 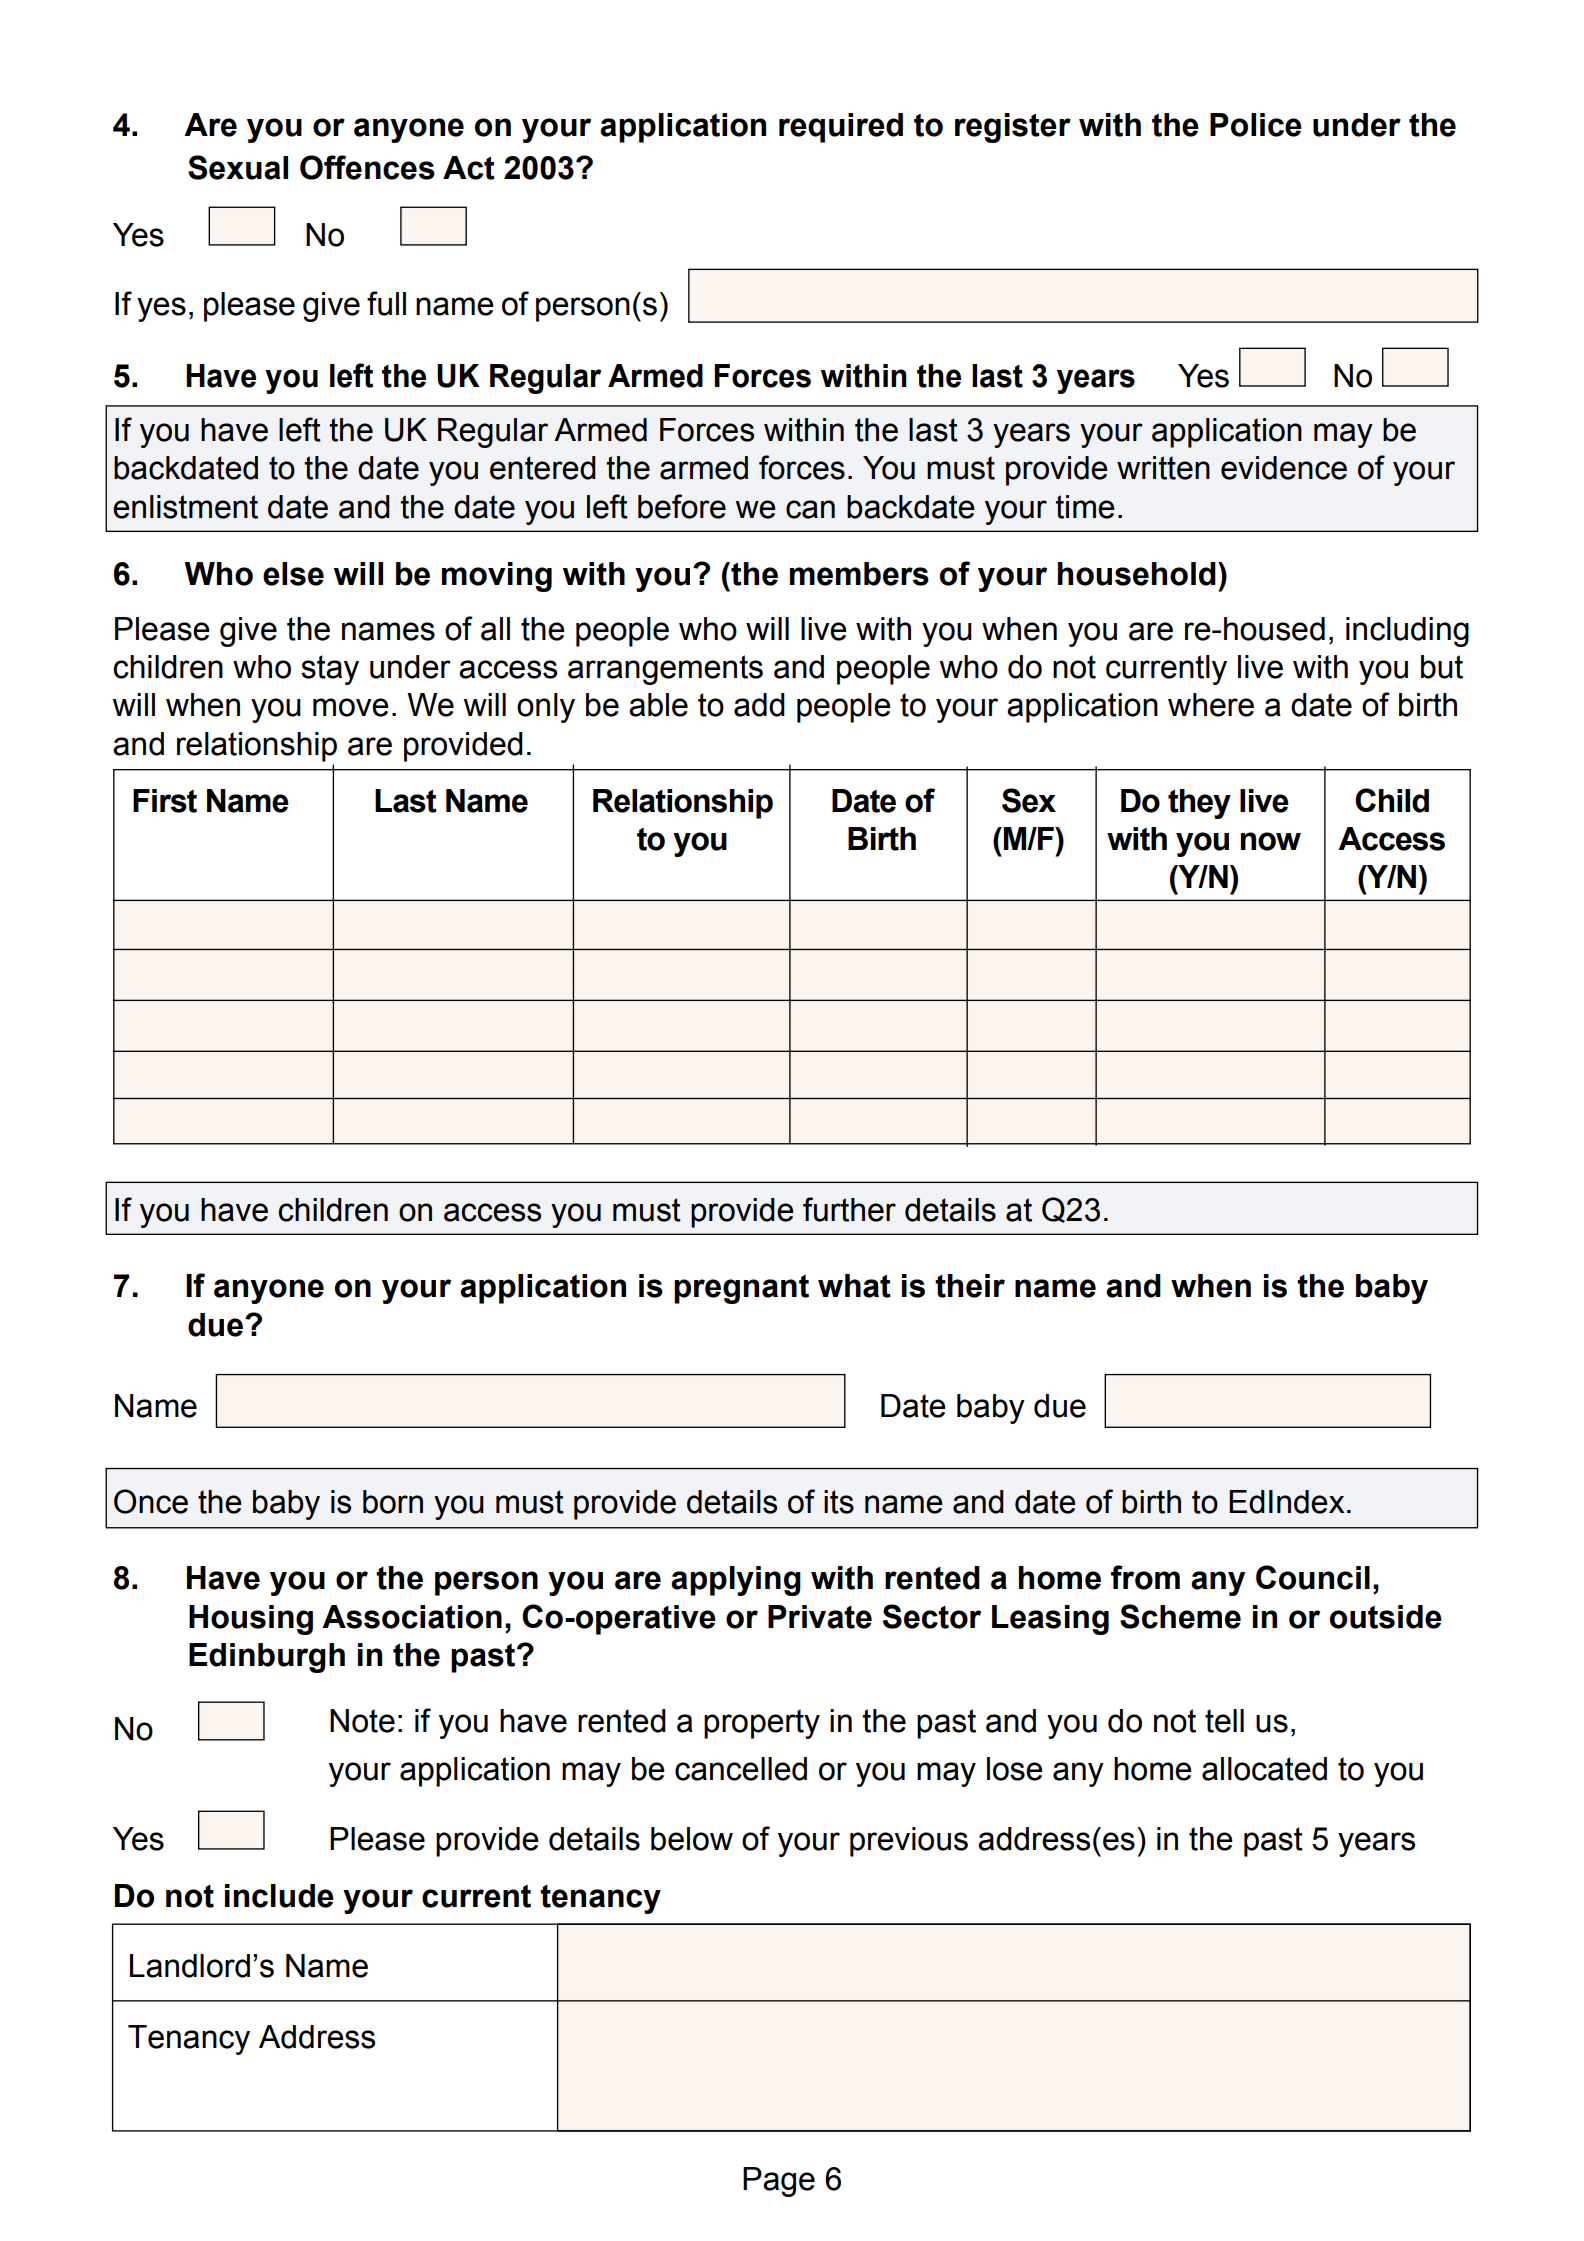 What do you see at coordinates (779, 2182) in the screenshot?
I see `Page` at bounding box center [779, 2182].
